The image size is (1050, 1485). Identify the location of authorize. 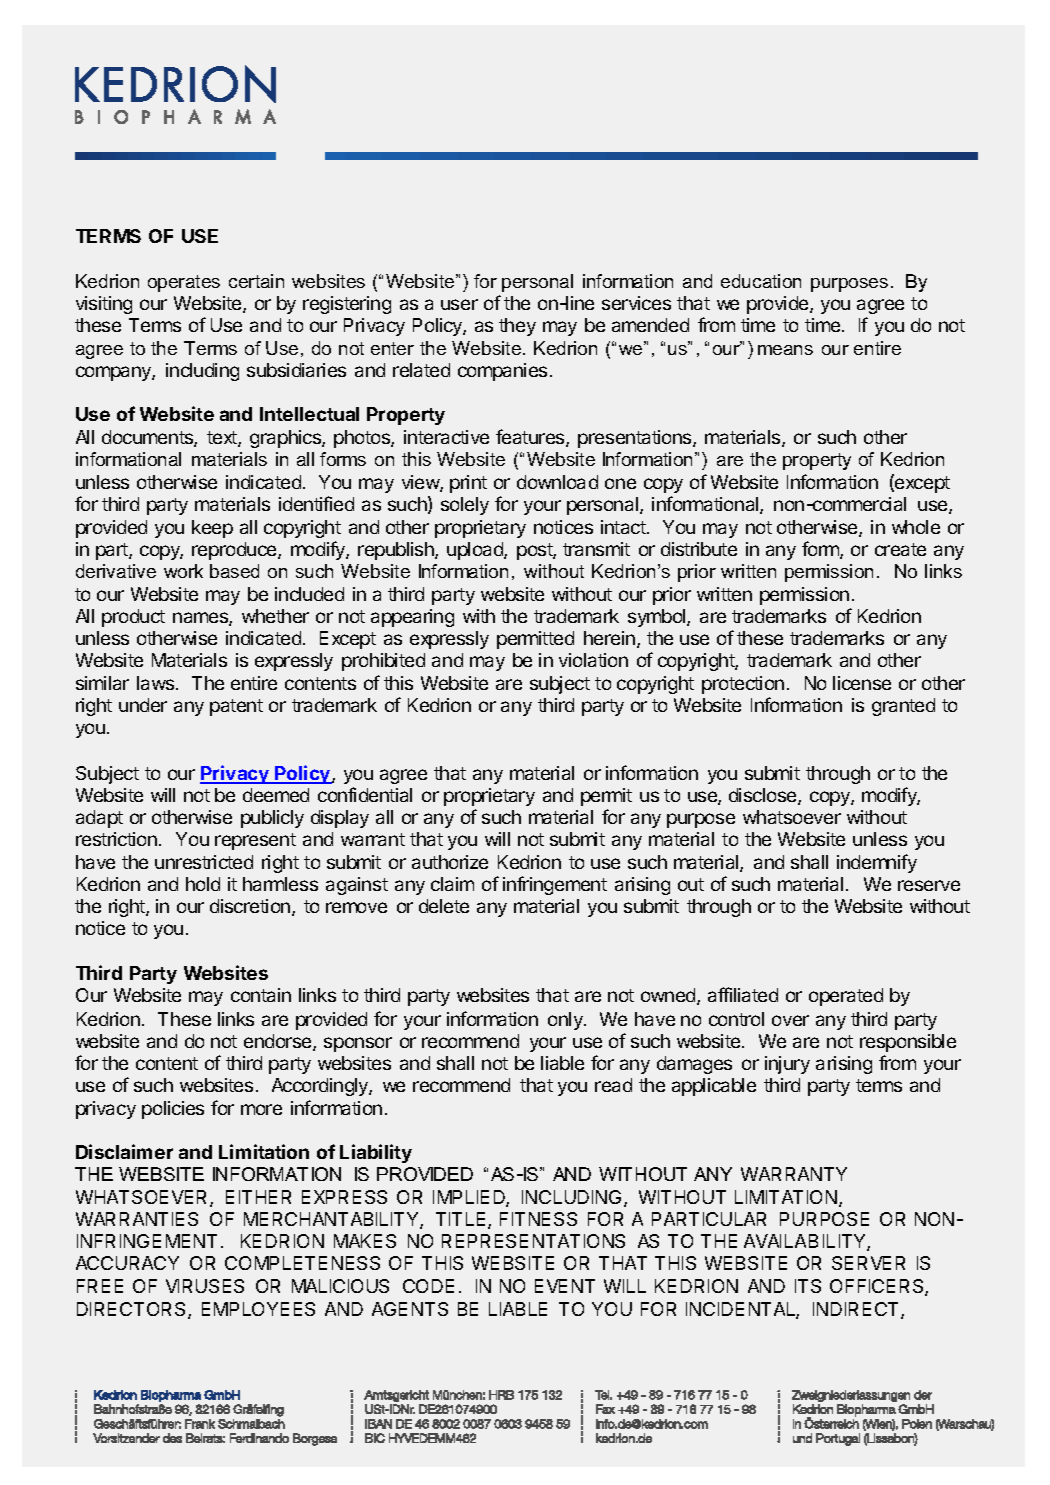
(450, 862).
